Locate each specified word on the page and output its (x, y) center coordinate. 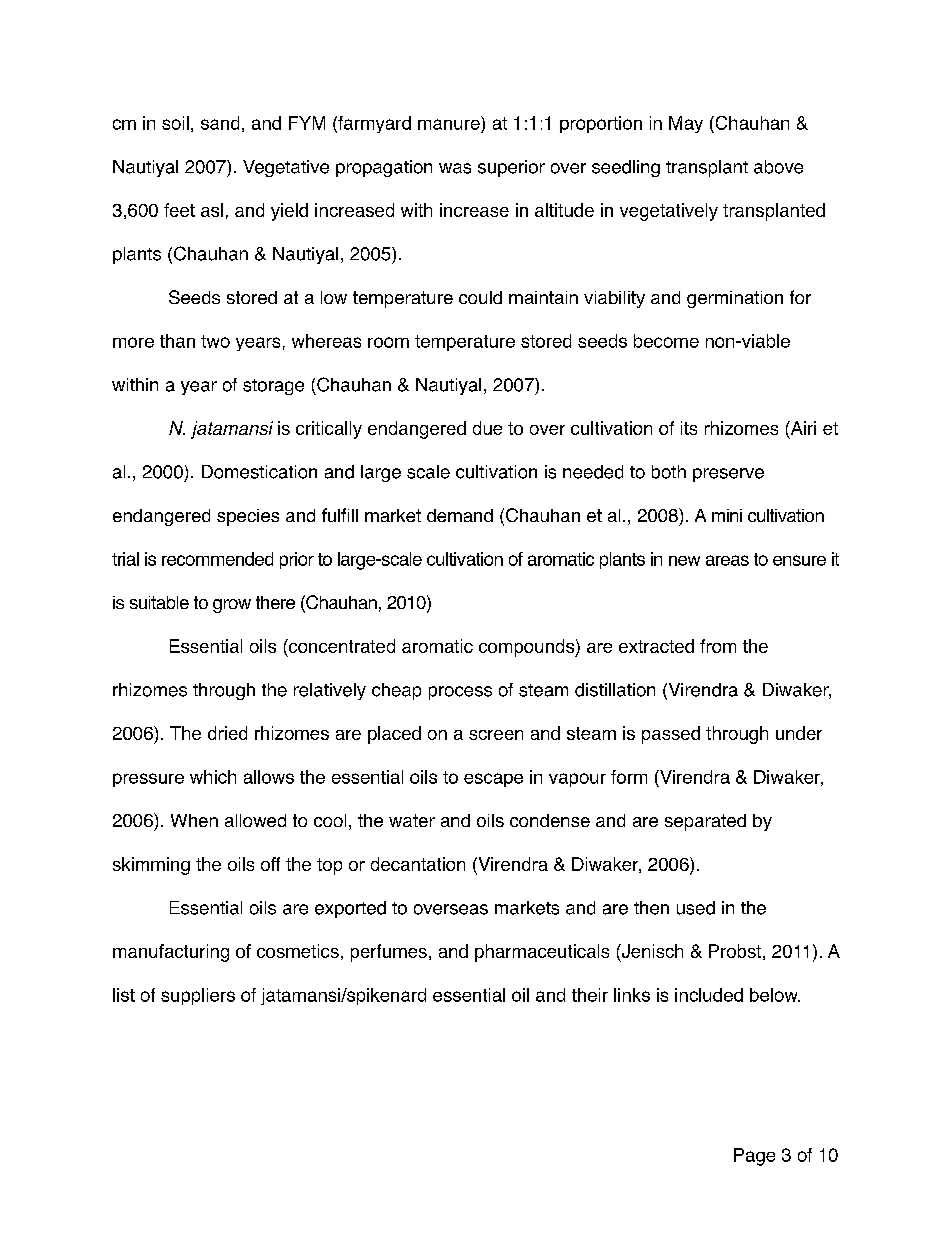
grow (232, 606)
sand (220, 123)
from (718, 646)
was (455, 168)
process (460, 693)
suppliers (198, 996)
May (686, 124)
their (590, 995)
